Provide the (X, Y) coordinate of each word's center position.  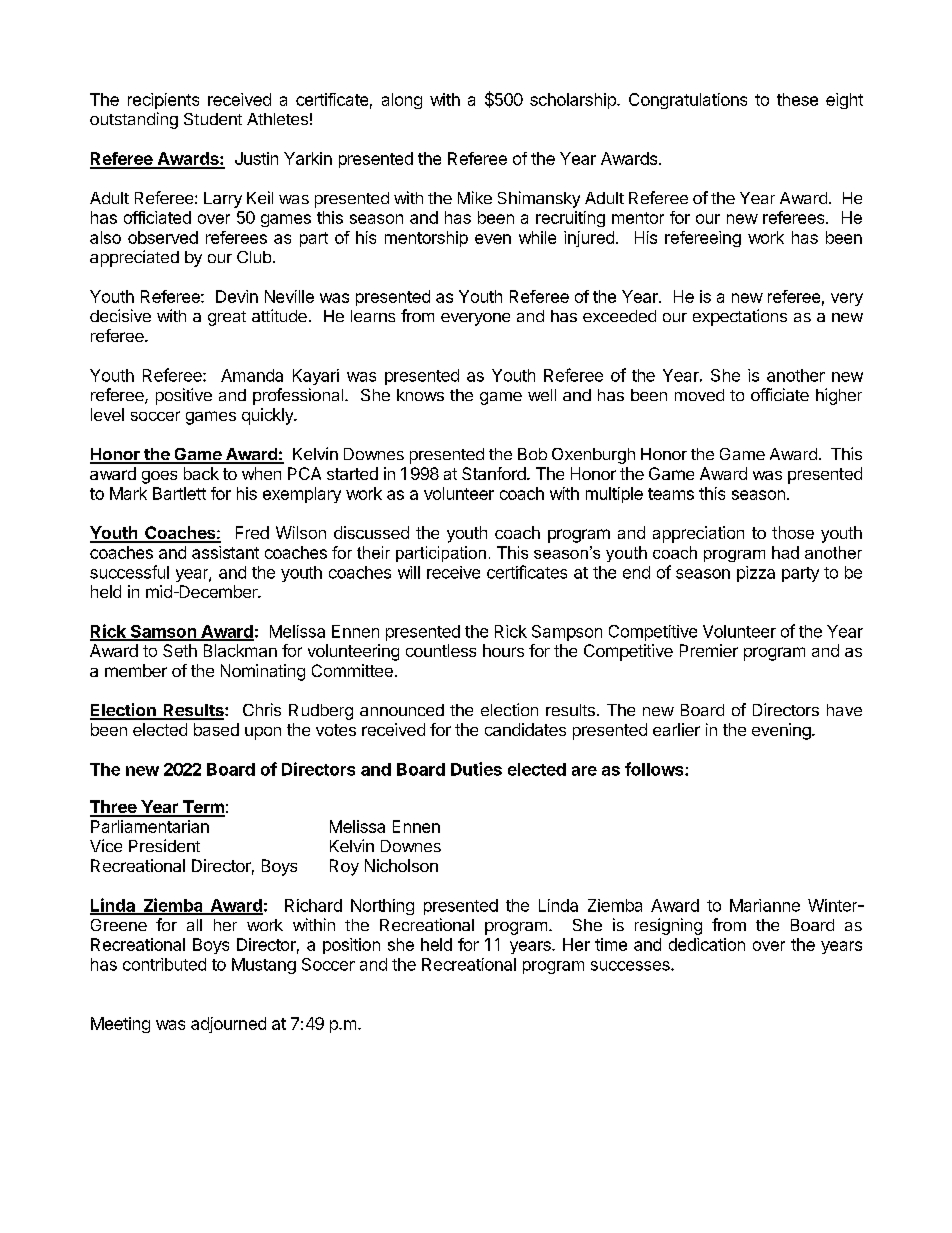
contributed (164, 964)
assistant (225, 552)
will (409, 572)
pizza (756, 574)
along (402, 101)
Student (213, 119)
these (797, 99)
